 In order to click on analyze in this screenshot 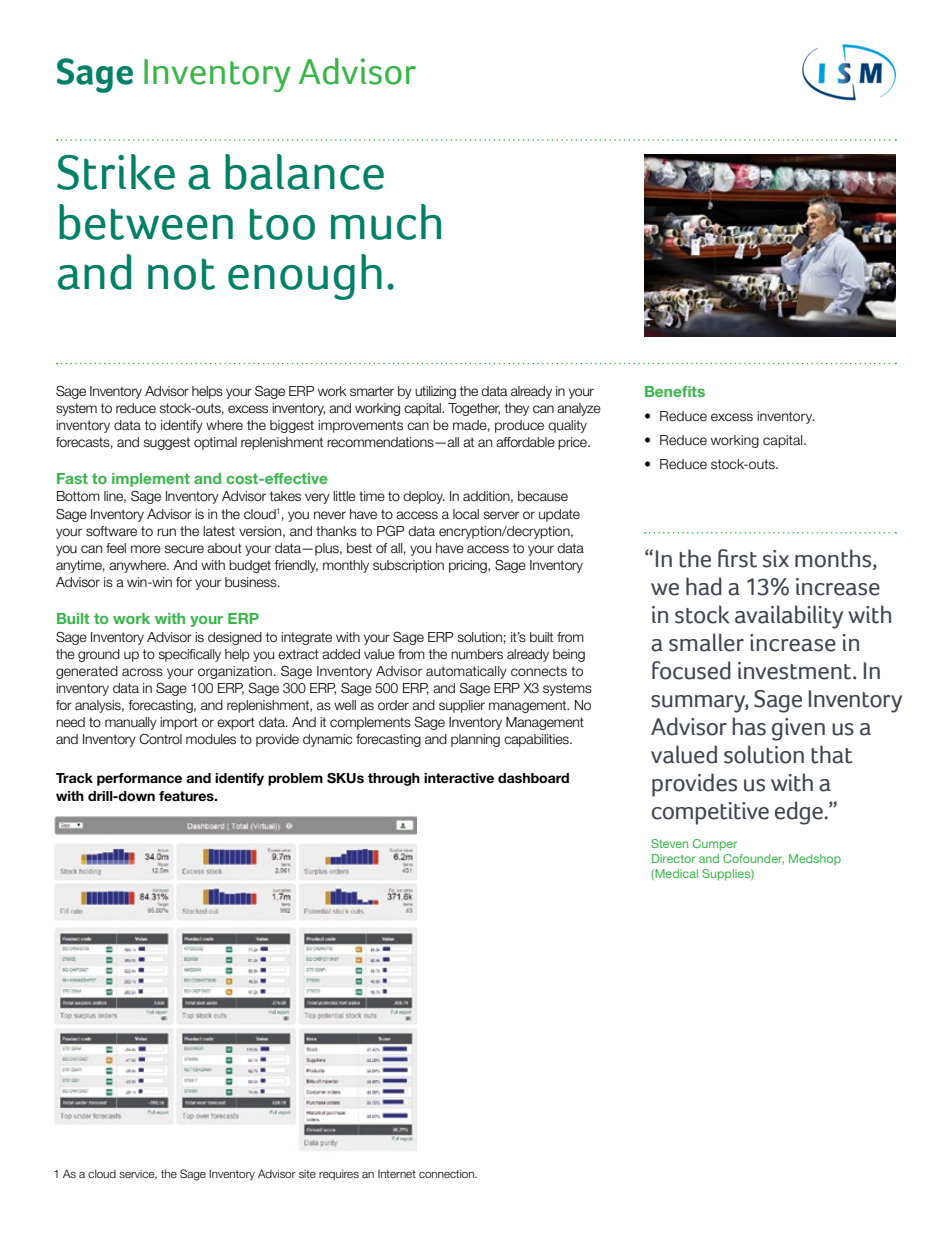, I will do `click(579, 409)`.
